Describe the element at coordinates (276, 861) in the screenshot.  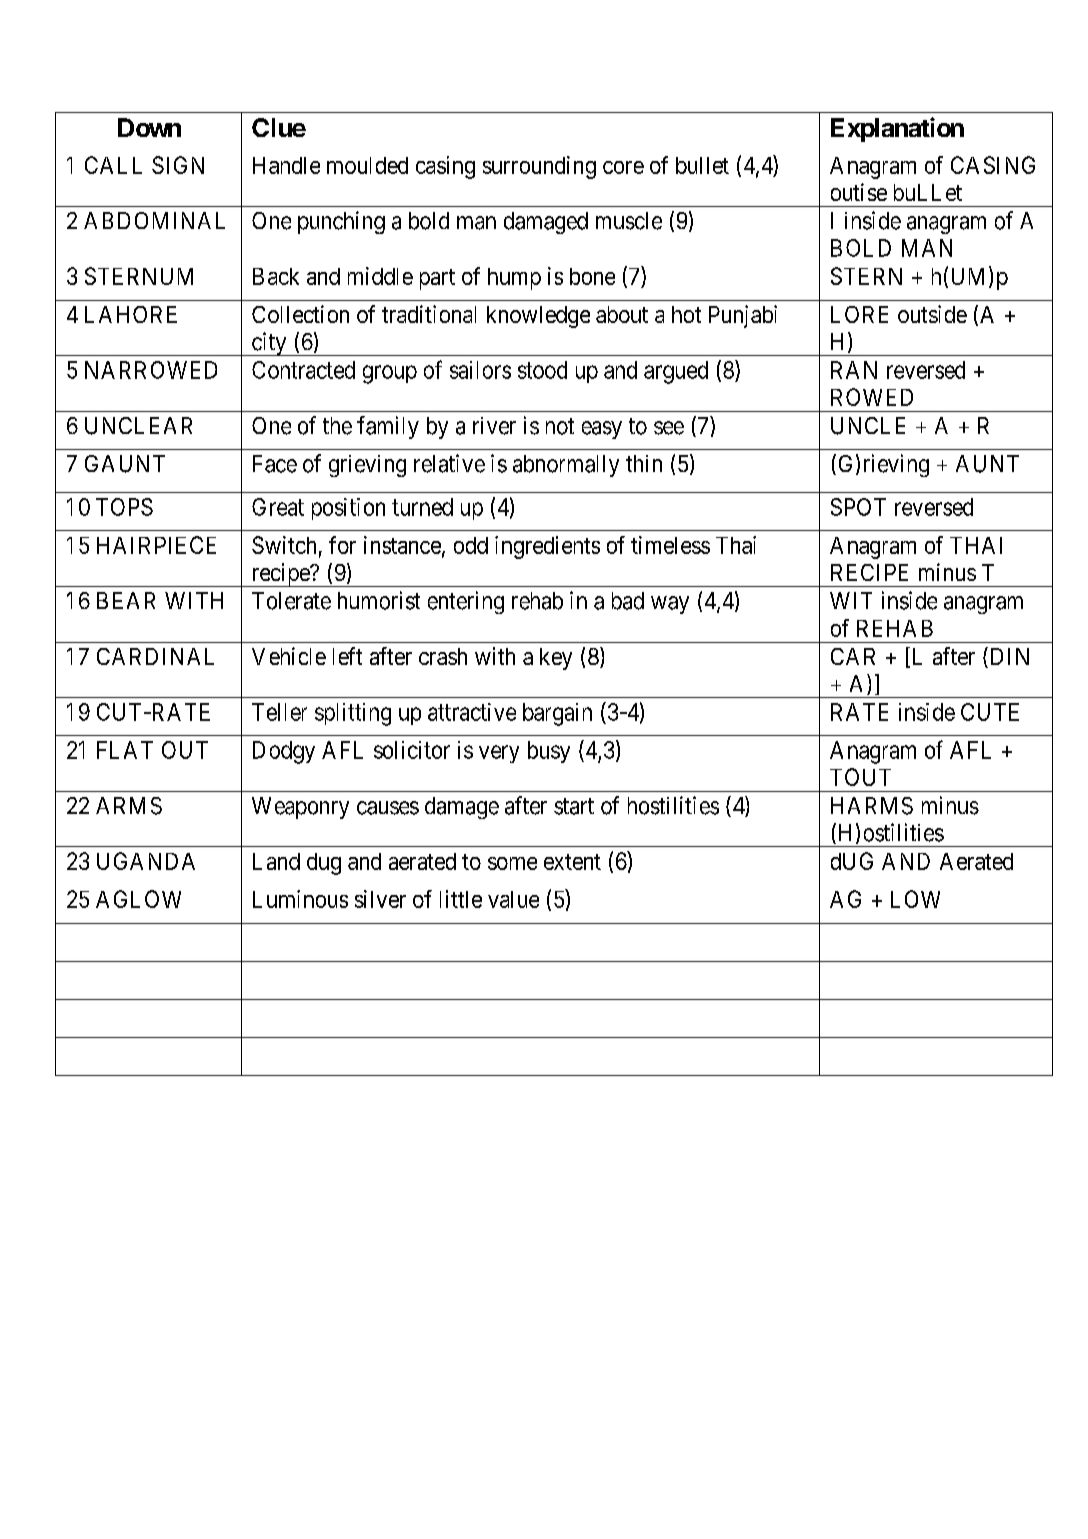
I see `Land` at that location.
